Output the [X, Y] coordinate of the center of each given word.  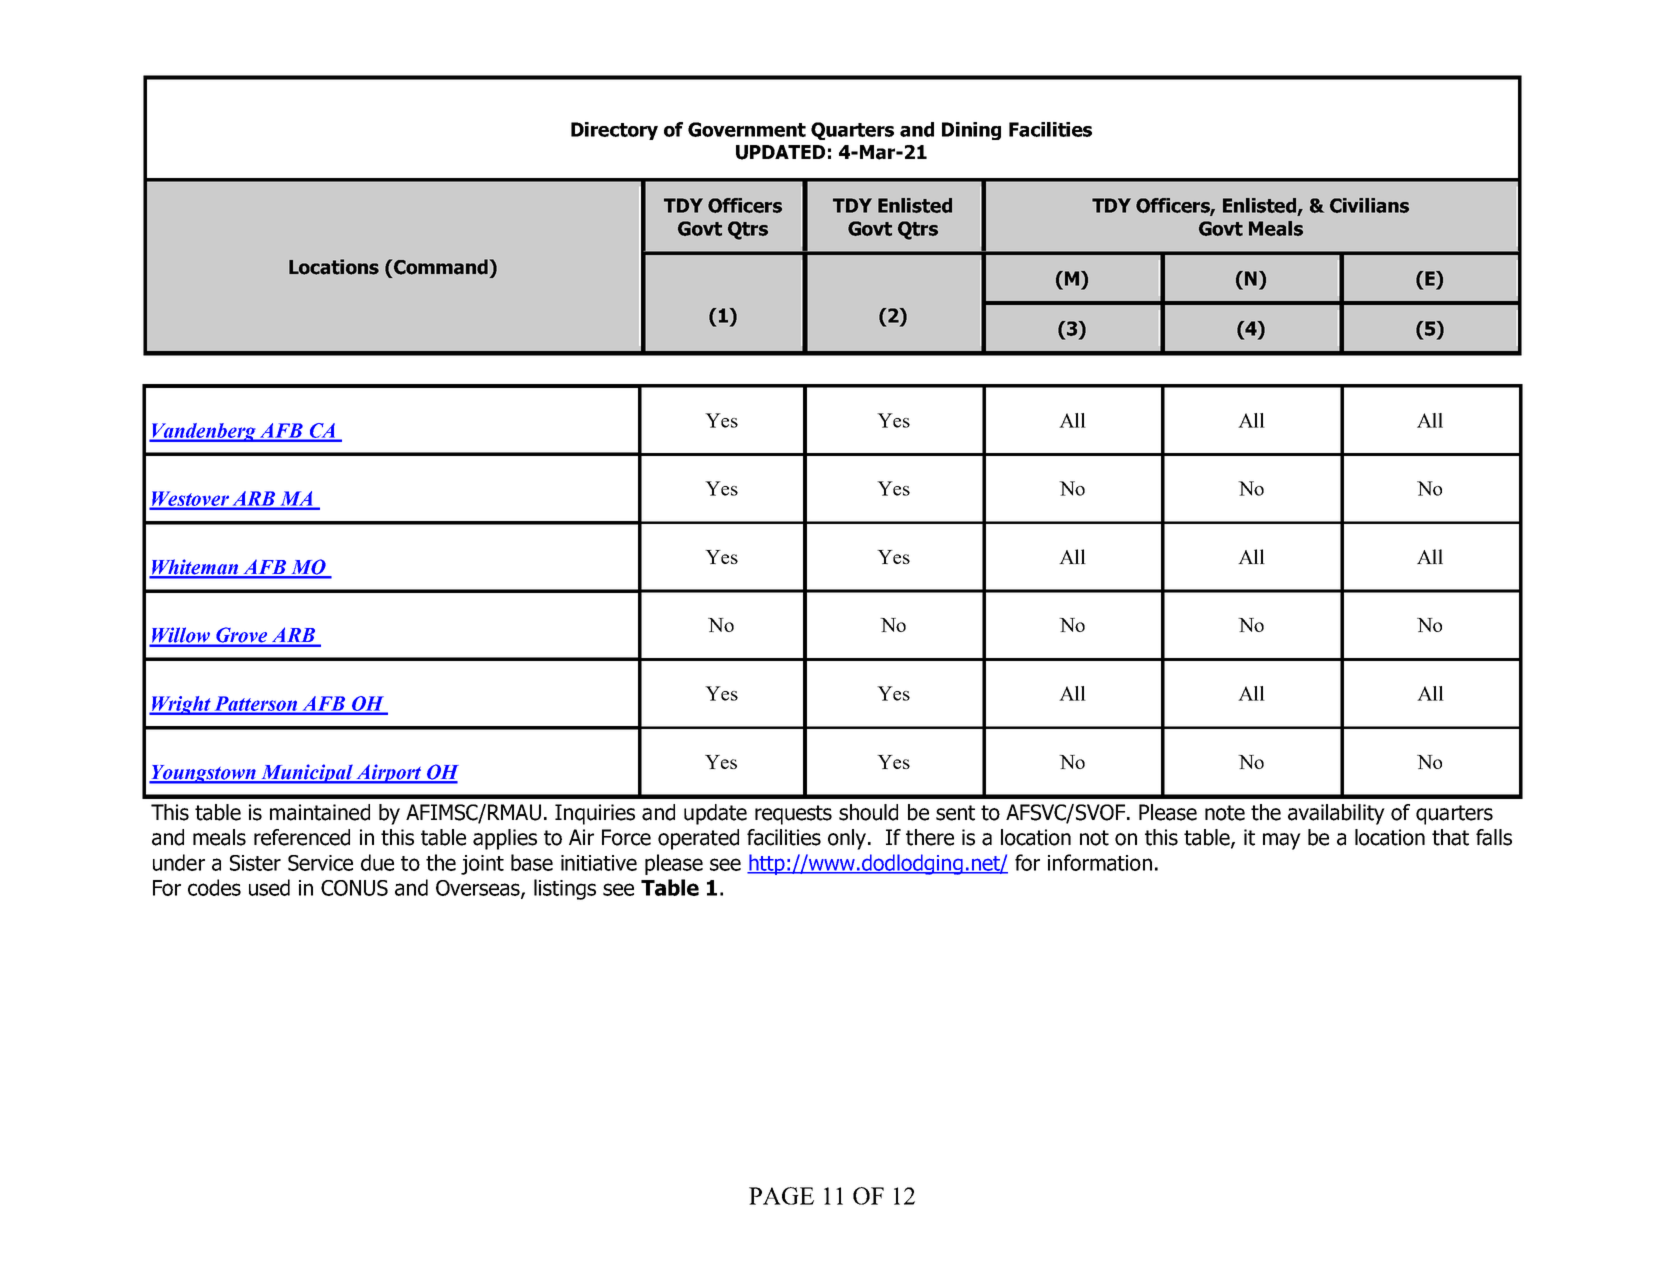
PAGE [781, 1196]
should [868, 812]
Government [747, 129]
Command [440, 268]
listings [565, 889]
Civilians [1369, 205]
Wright [181, 705]
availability [1336, 814]
